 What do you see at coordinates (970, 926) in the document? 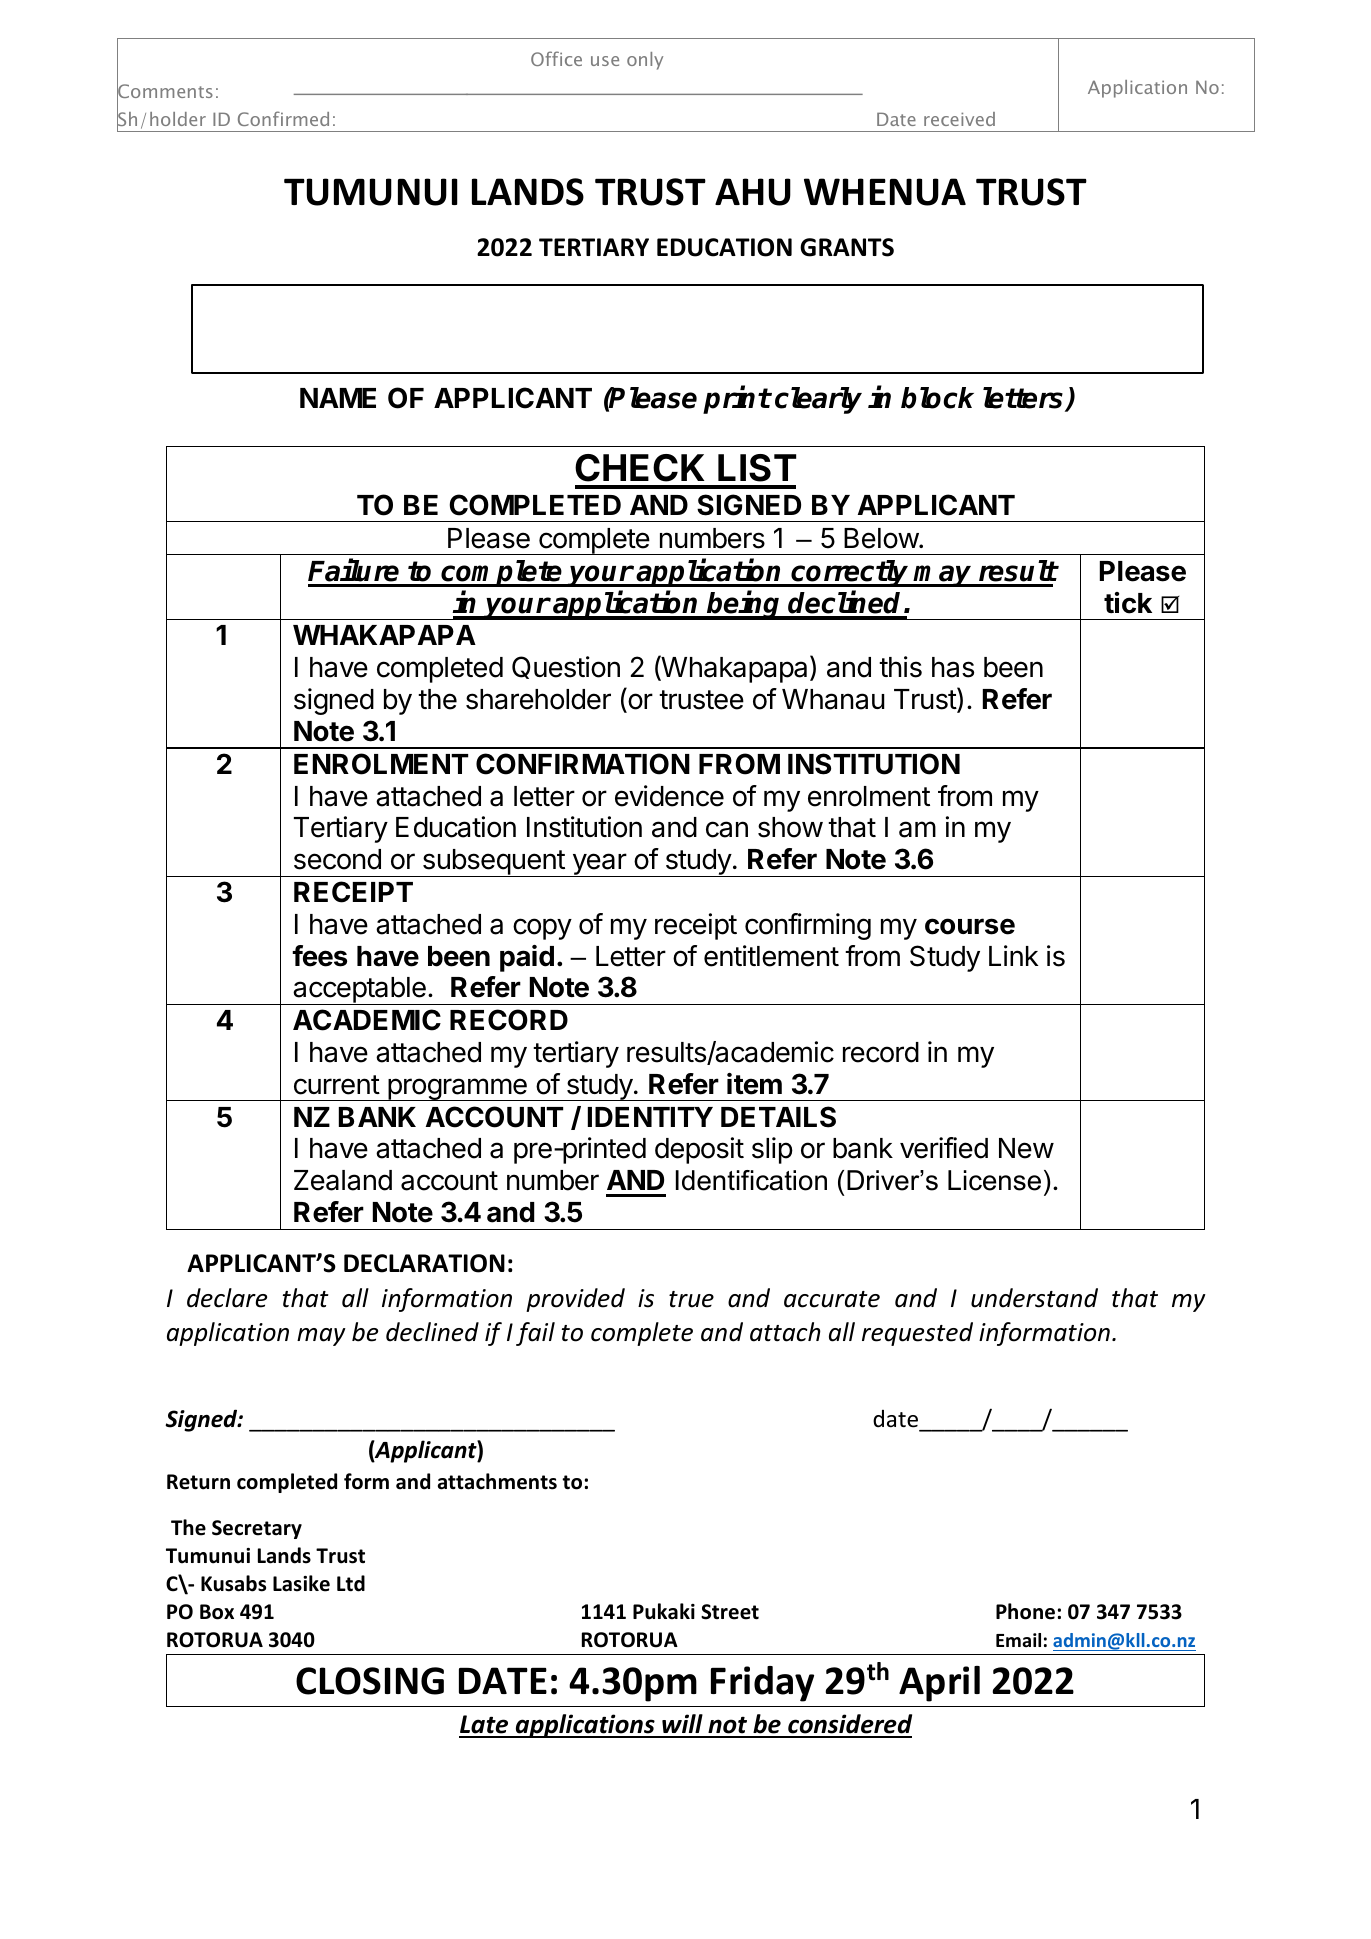
I see `course` at bounding box center [970, 926].
